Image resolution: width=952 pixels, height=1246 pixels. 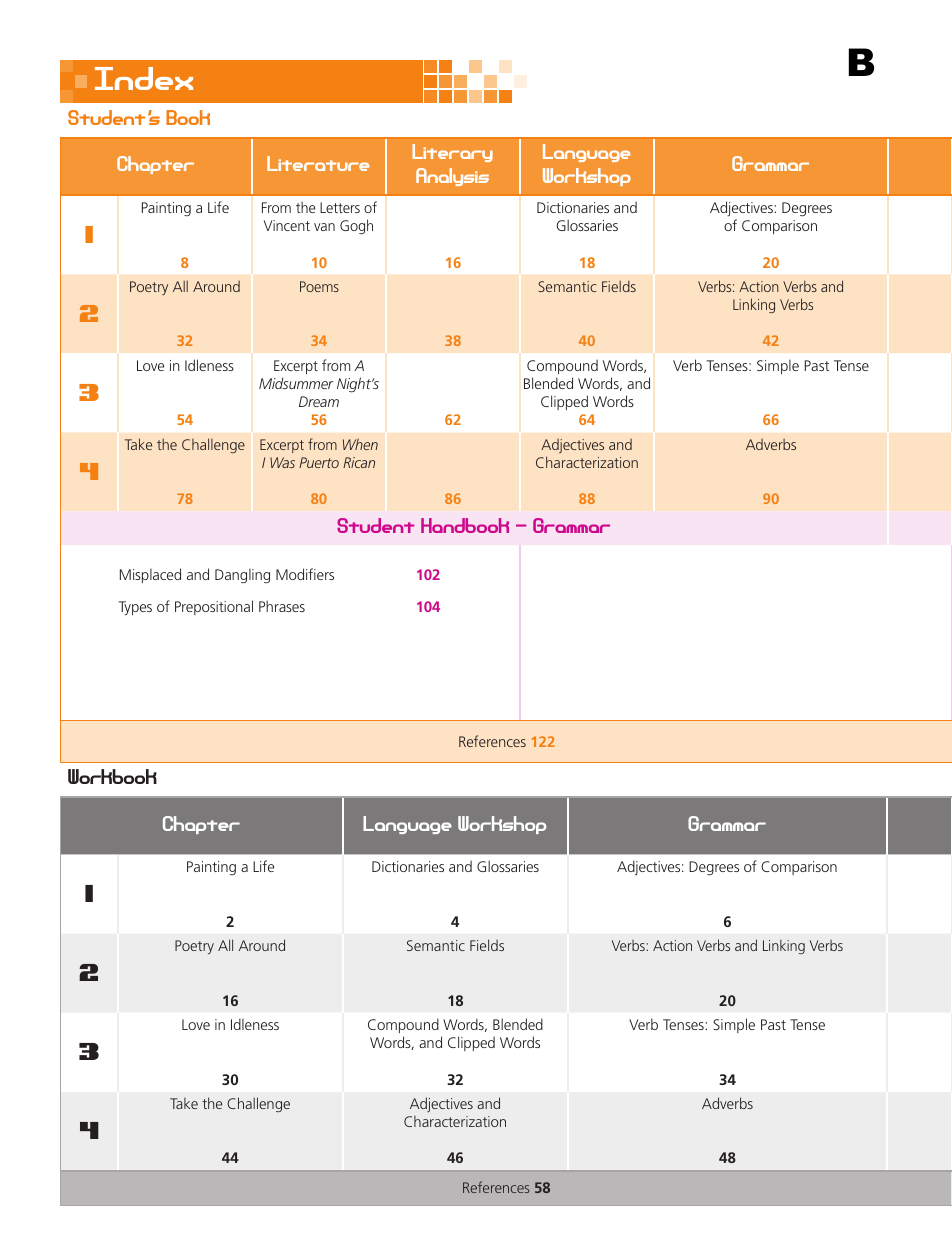 I want to click on Index, so click(x=144, y=78).
